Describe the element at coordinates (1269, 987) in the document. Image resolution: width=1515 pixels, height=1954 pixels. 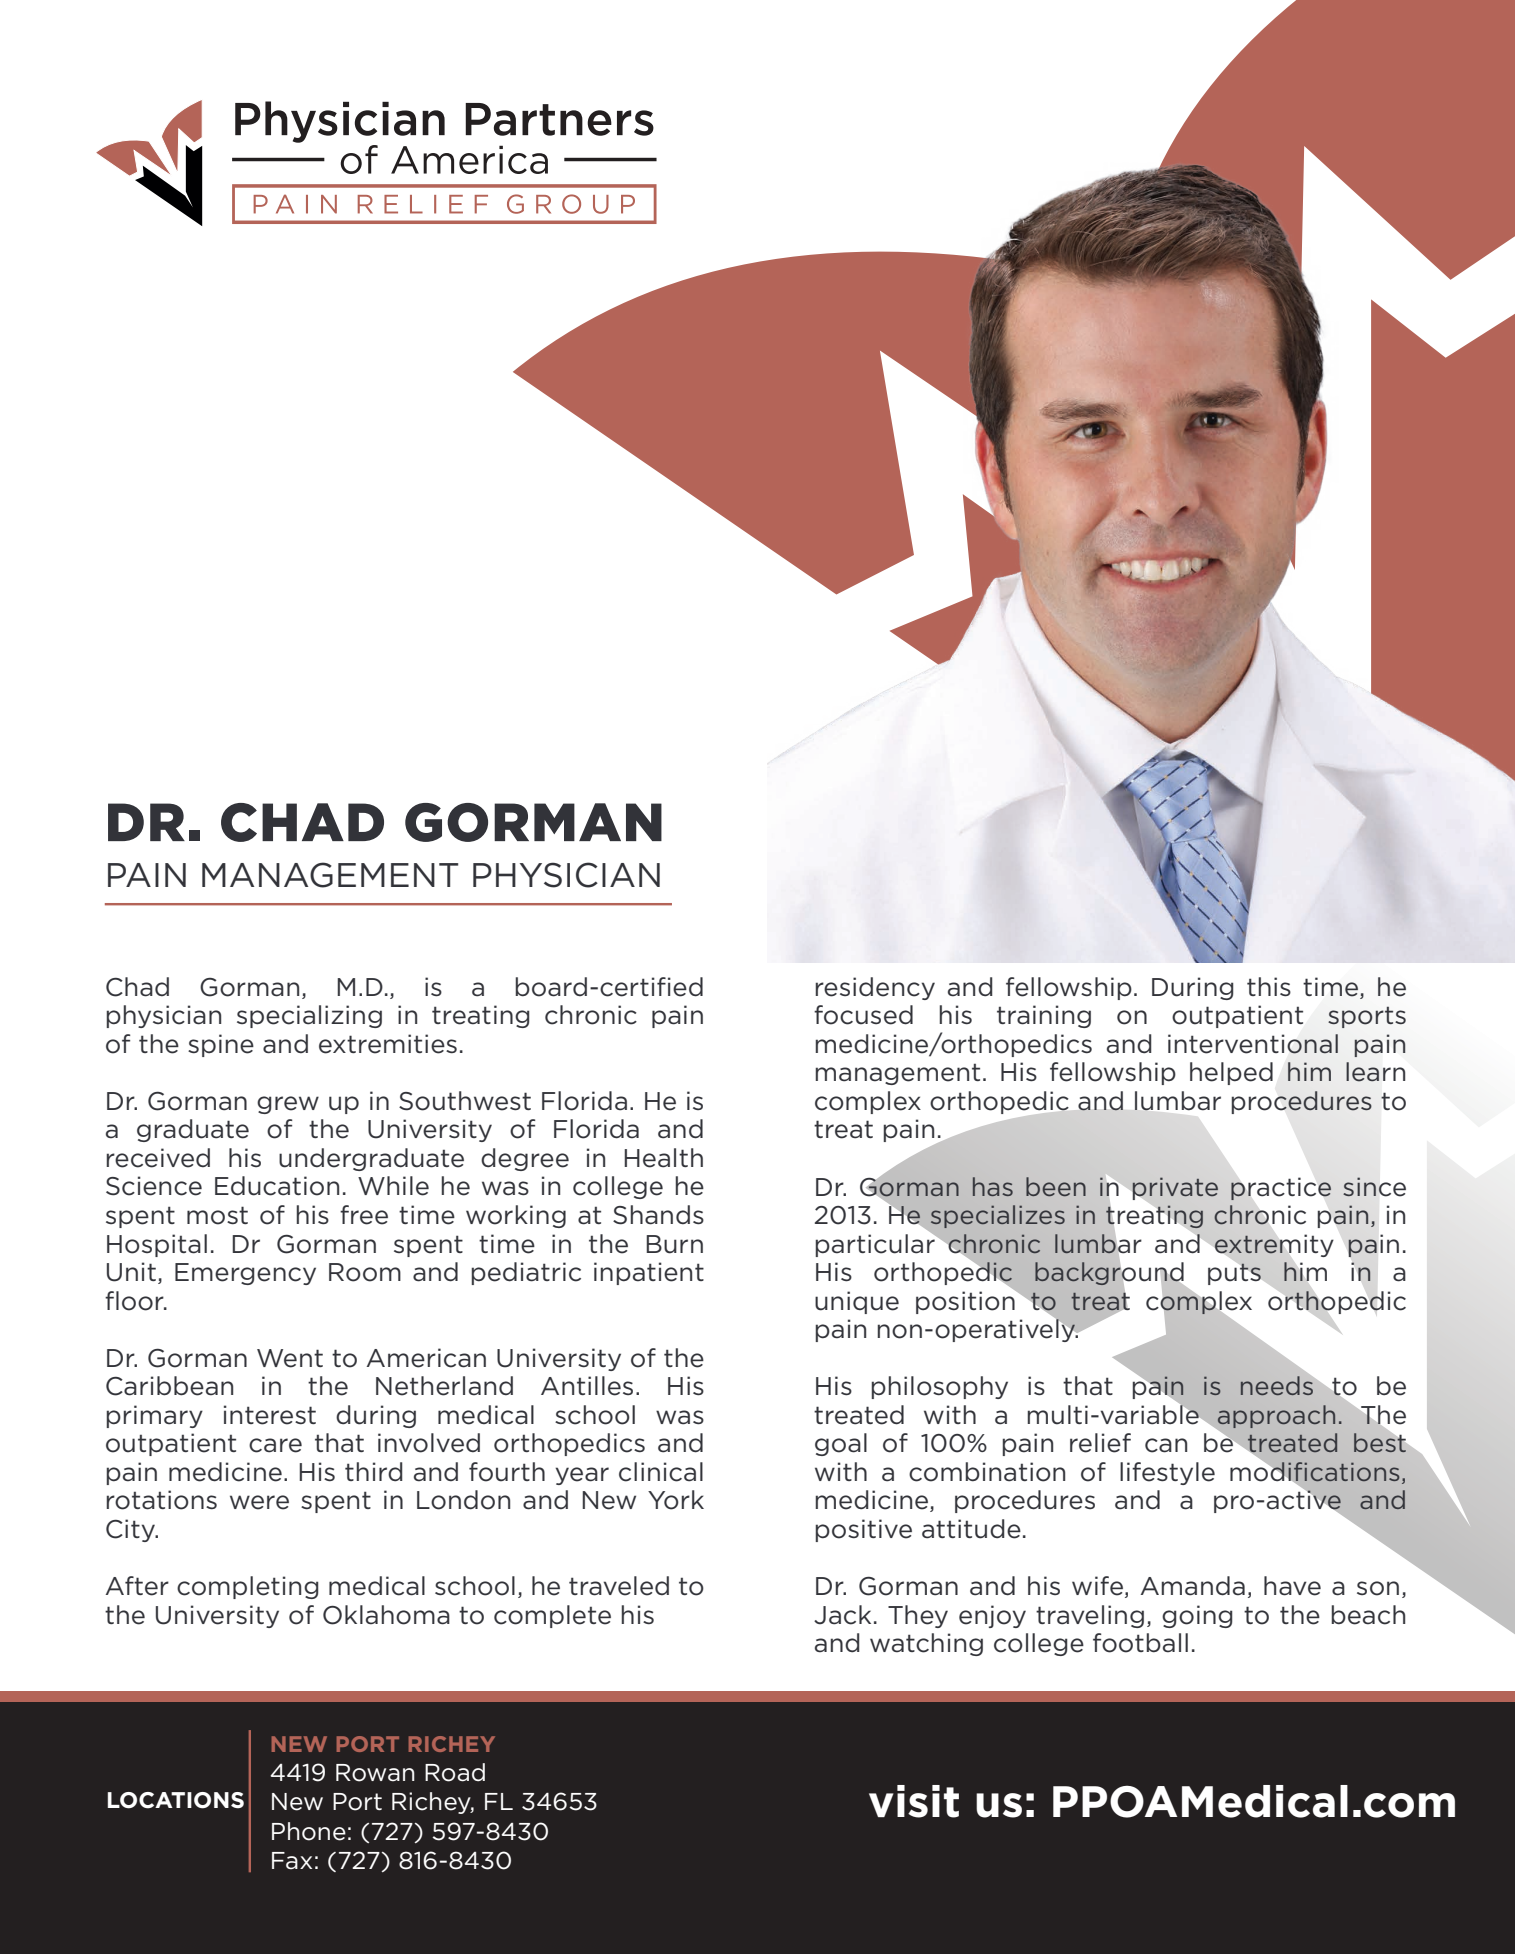
I see `this` at that location.
